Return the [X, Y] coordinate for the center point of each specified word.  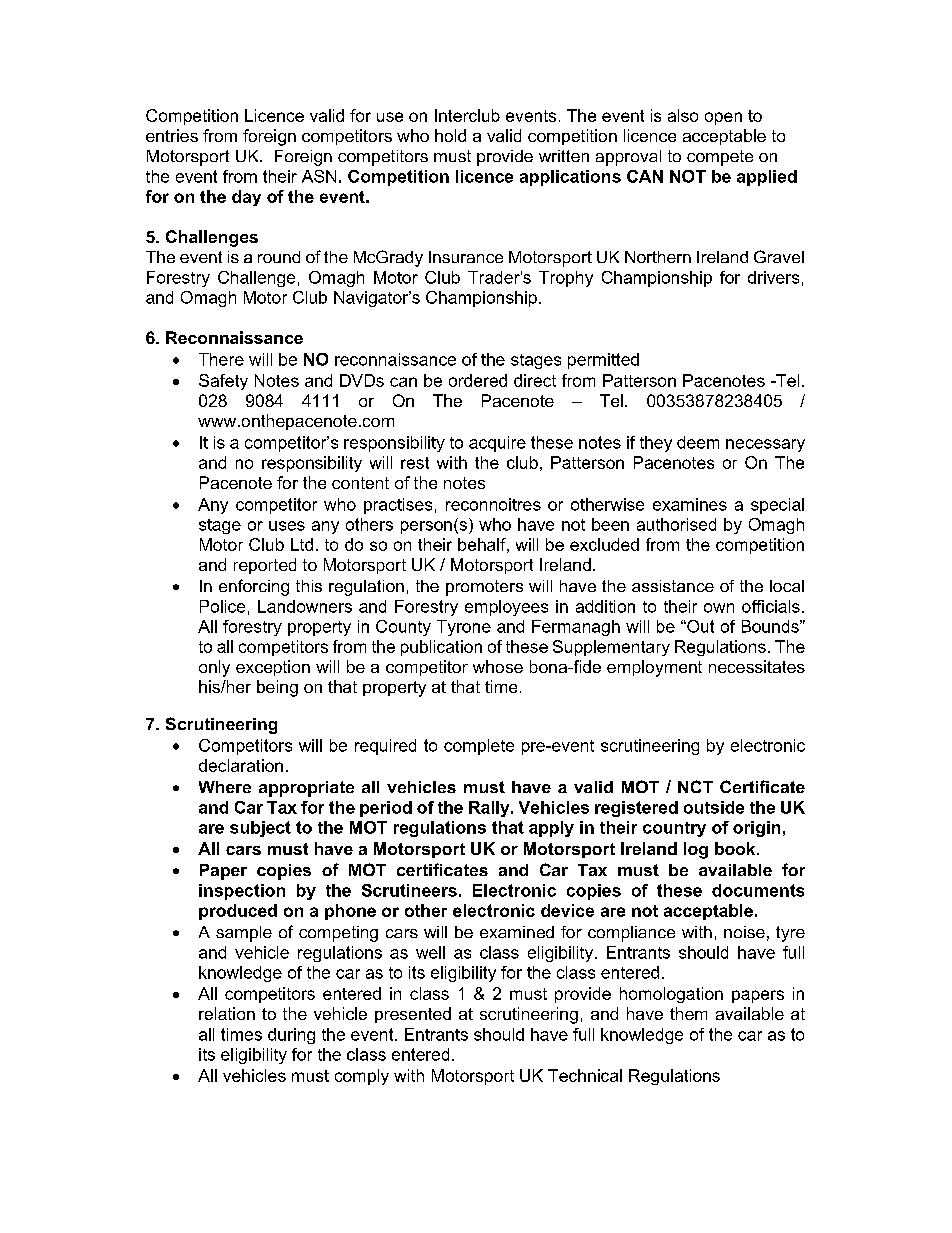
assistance [673, 586]
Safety [223, 382]
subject [260, 829]
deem [698, 442]
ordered [478, 380]
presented [413, 1015]
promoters [484, 588]
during [291, 1036]
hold [450, 135]
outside [714, 807]
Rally [490, 809]
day [246, 198]
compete [720, 158]
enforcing [254, 587]
